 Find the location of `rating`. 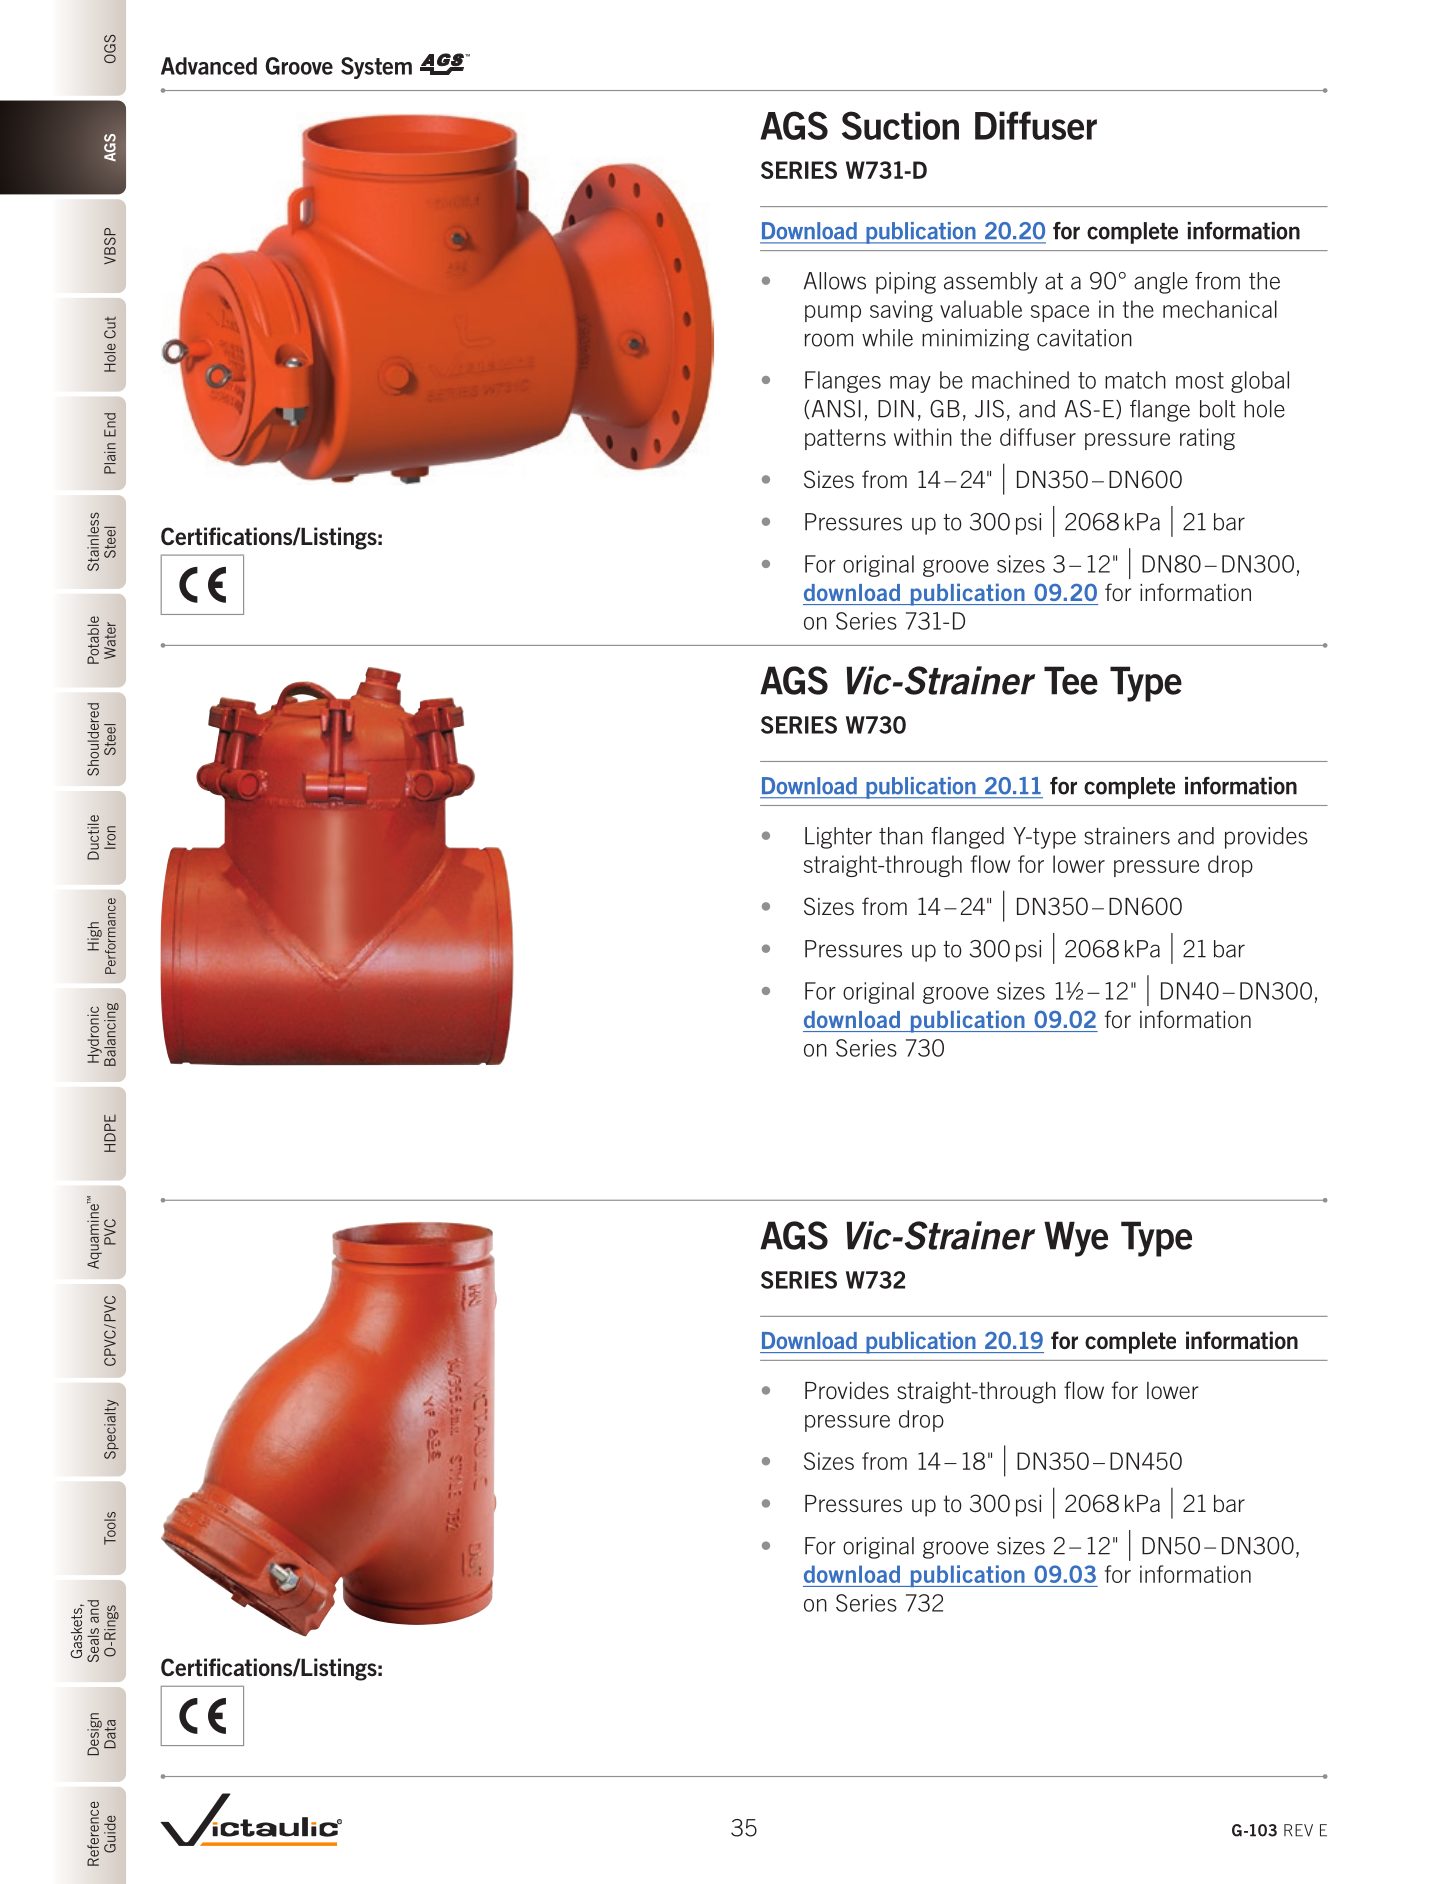

rating is located at coordinates (1207, 439).
